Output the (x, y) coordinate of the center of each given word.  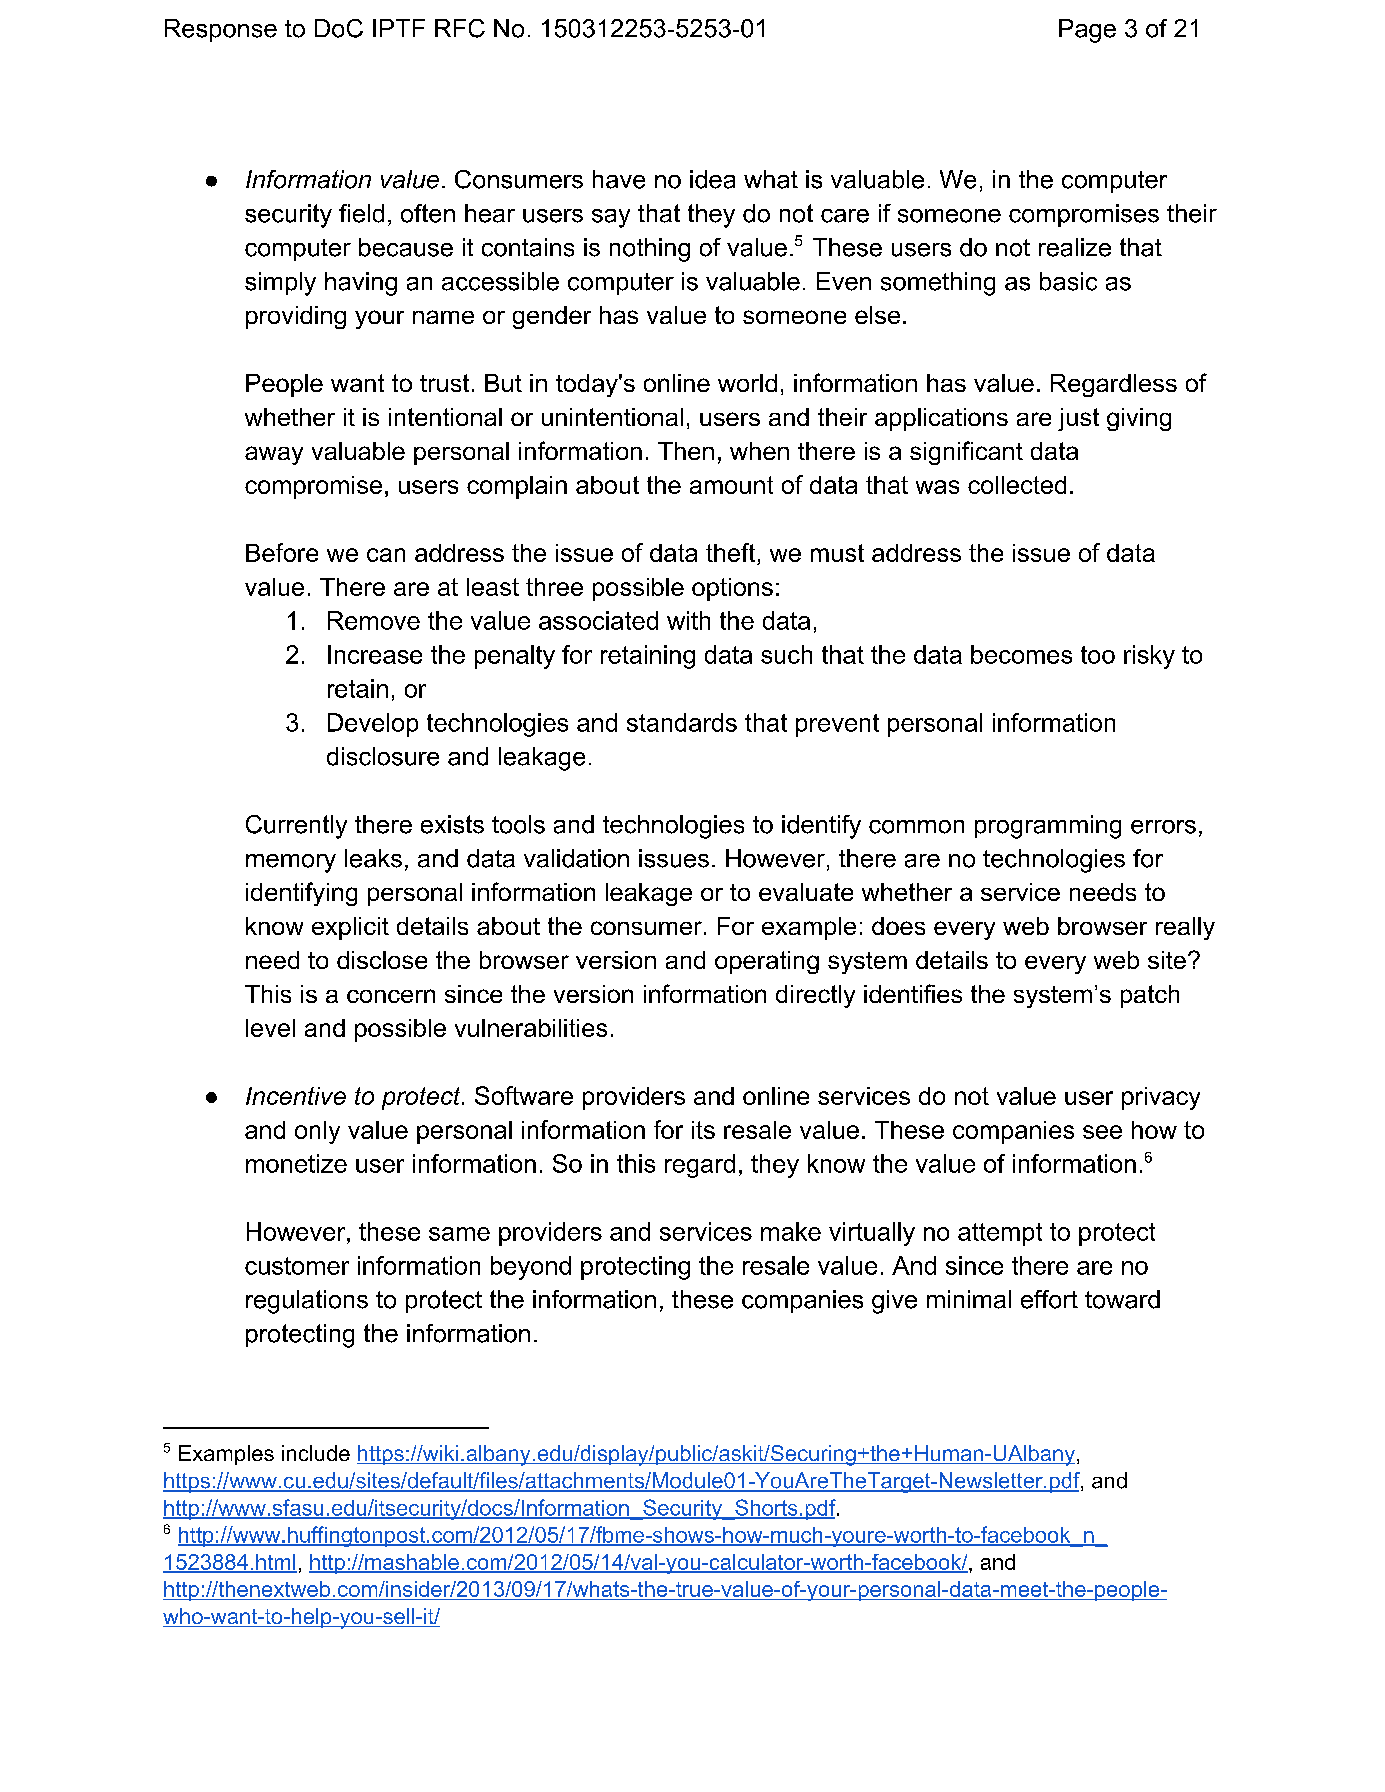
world (747, 383)
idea (712, 179)
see (1102, 1132)
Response (221, 30)
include (316, 1453)
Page (1087, 31)
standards (682, 722)
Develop (373, 725)
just (1078, 419)
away (274, 455)
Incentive (296, 1096)
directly (815, 996)
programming (1048, 827)
